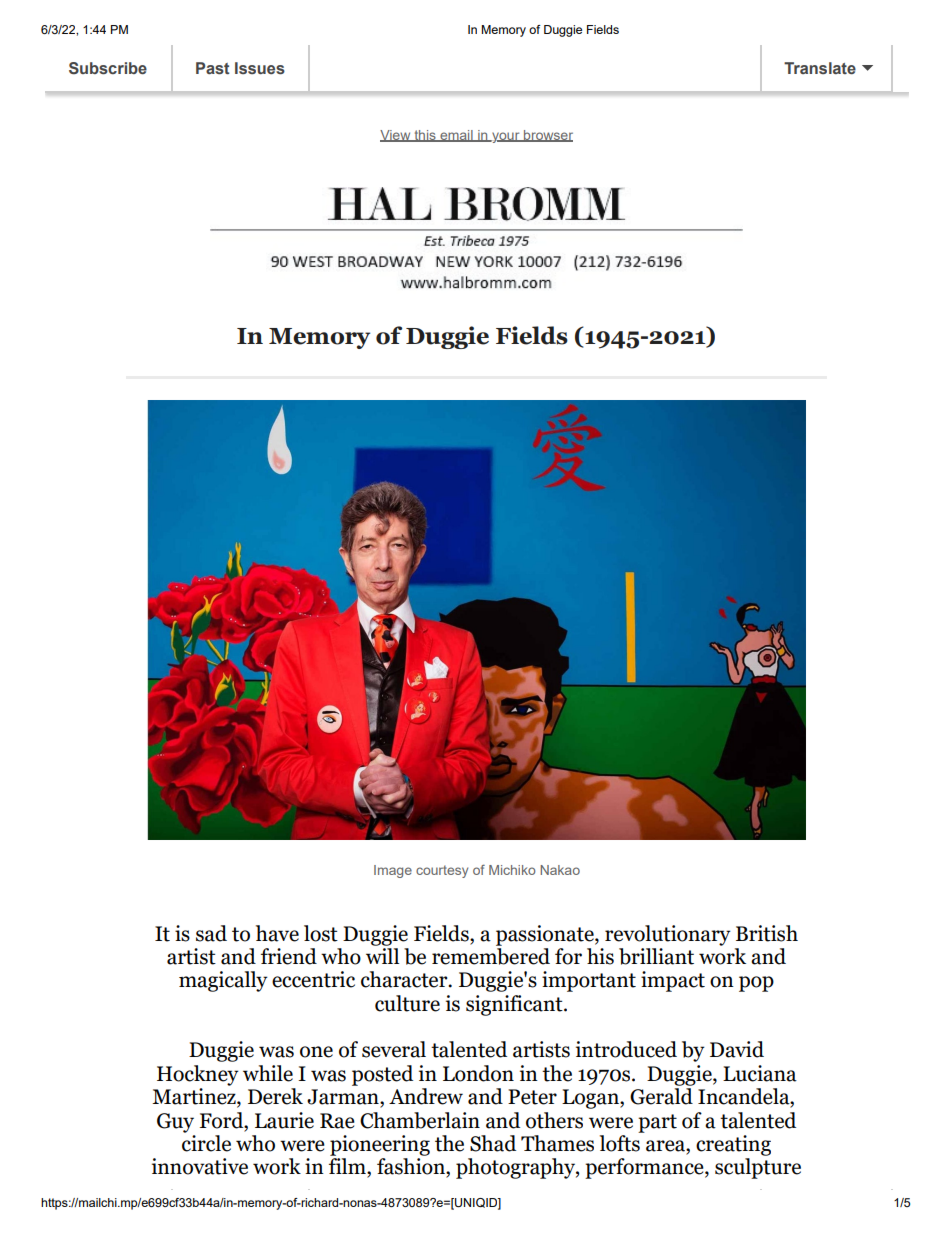 Image resolution: width=952 pixels, height=1233 pixels. Describe the element at coordinates (547, 136) in the page. I see `browser` at that location.
